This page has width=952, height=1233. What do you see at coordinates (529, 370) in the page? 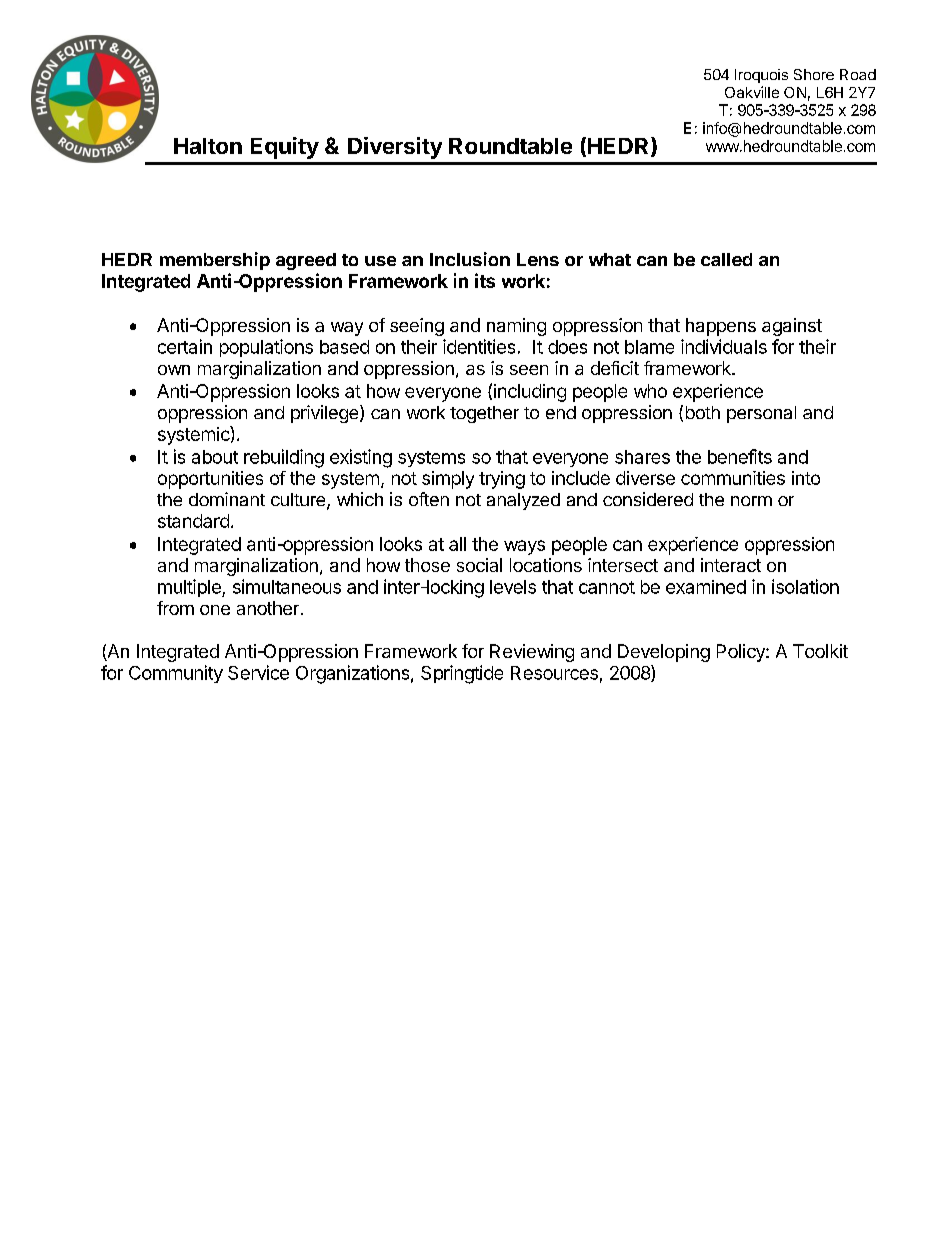
I see `seen` at bounding box center [529, 370].
